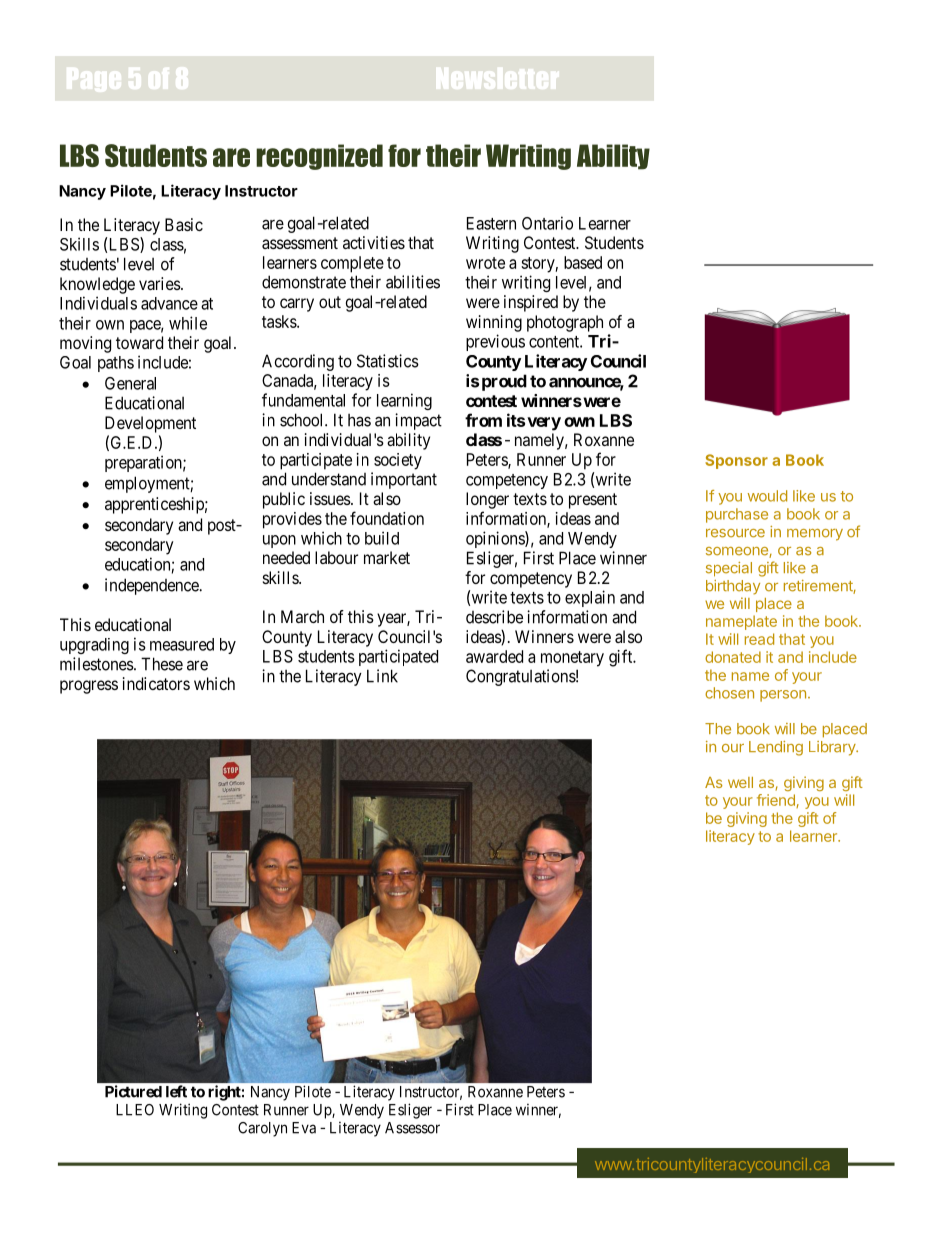  What do you see at coordinates (182, 644) in the document?
I see `measured` at bounding box center [182, 644].
